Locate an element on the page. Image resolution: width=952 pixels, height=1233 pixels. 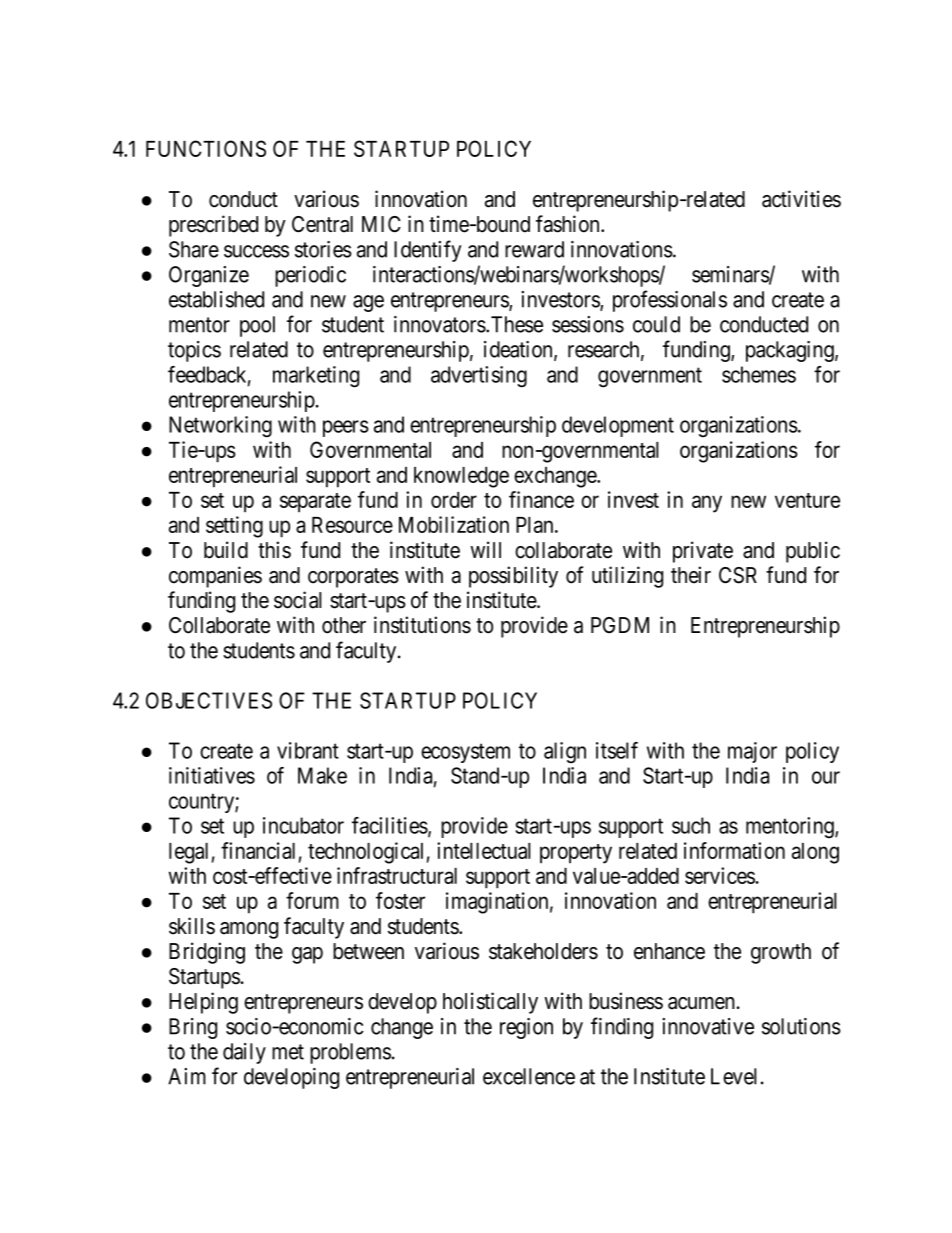
activities is located at coordinates (801, 199).
